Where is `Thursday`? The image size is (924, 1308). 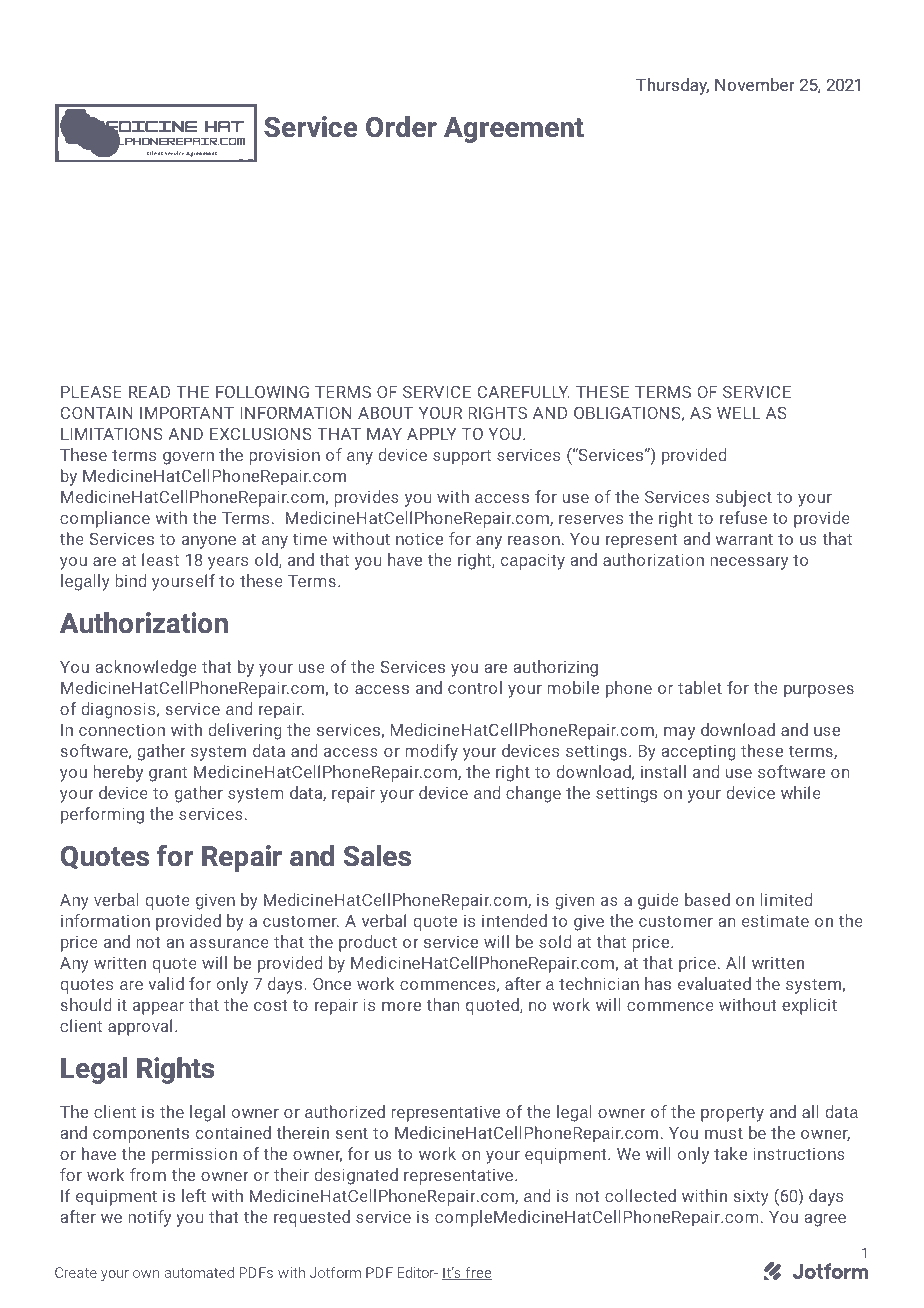 Thursday is located at coordinates (672, 86).
